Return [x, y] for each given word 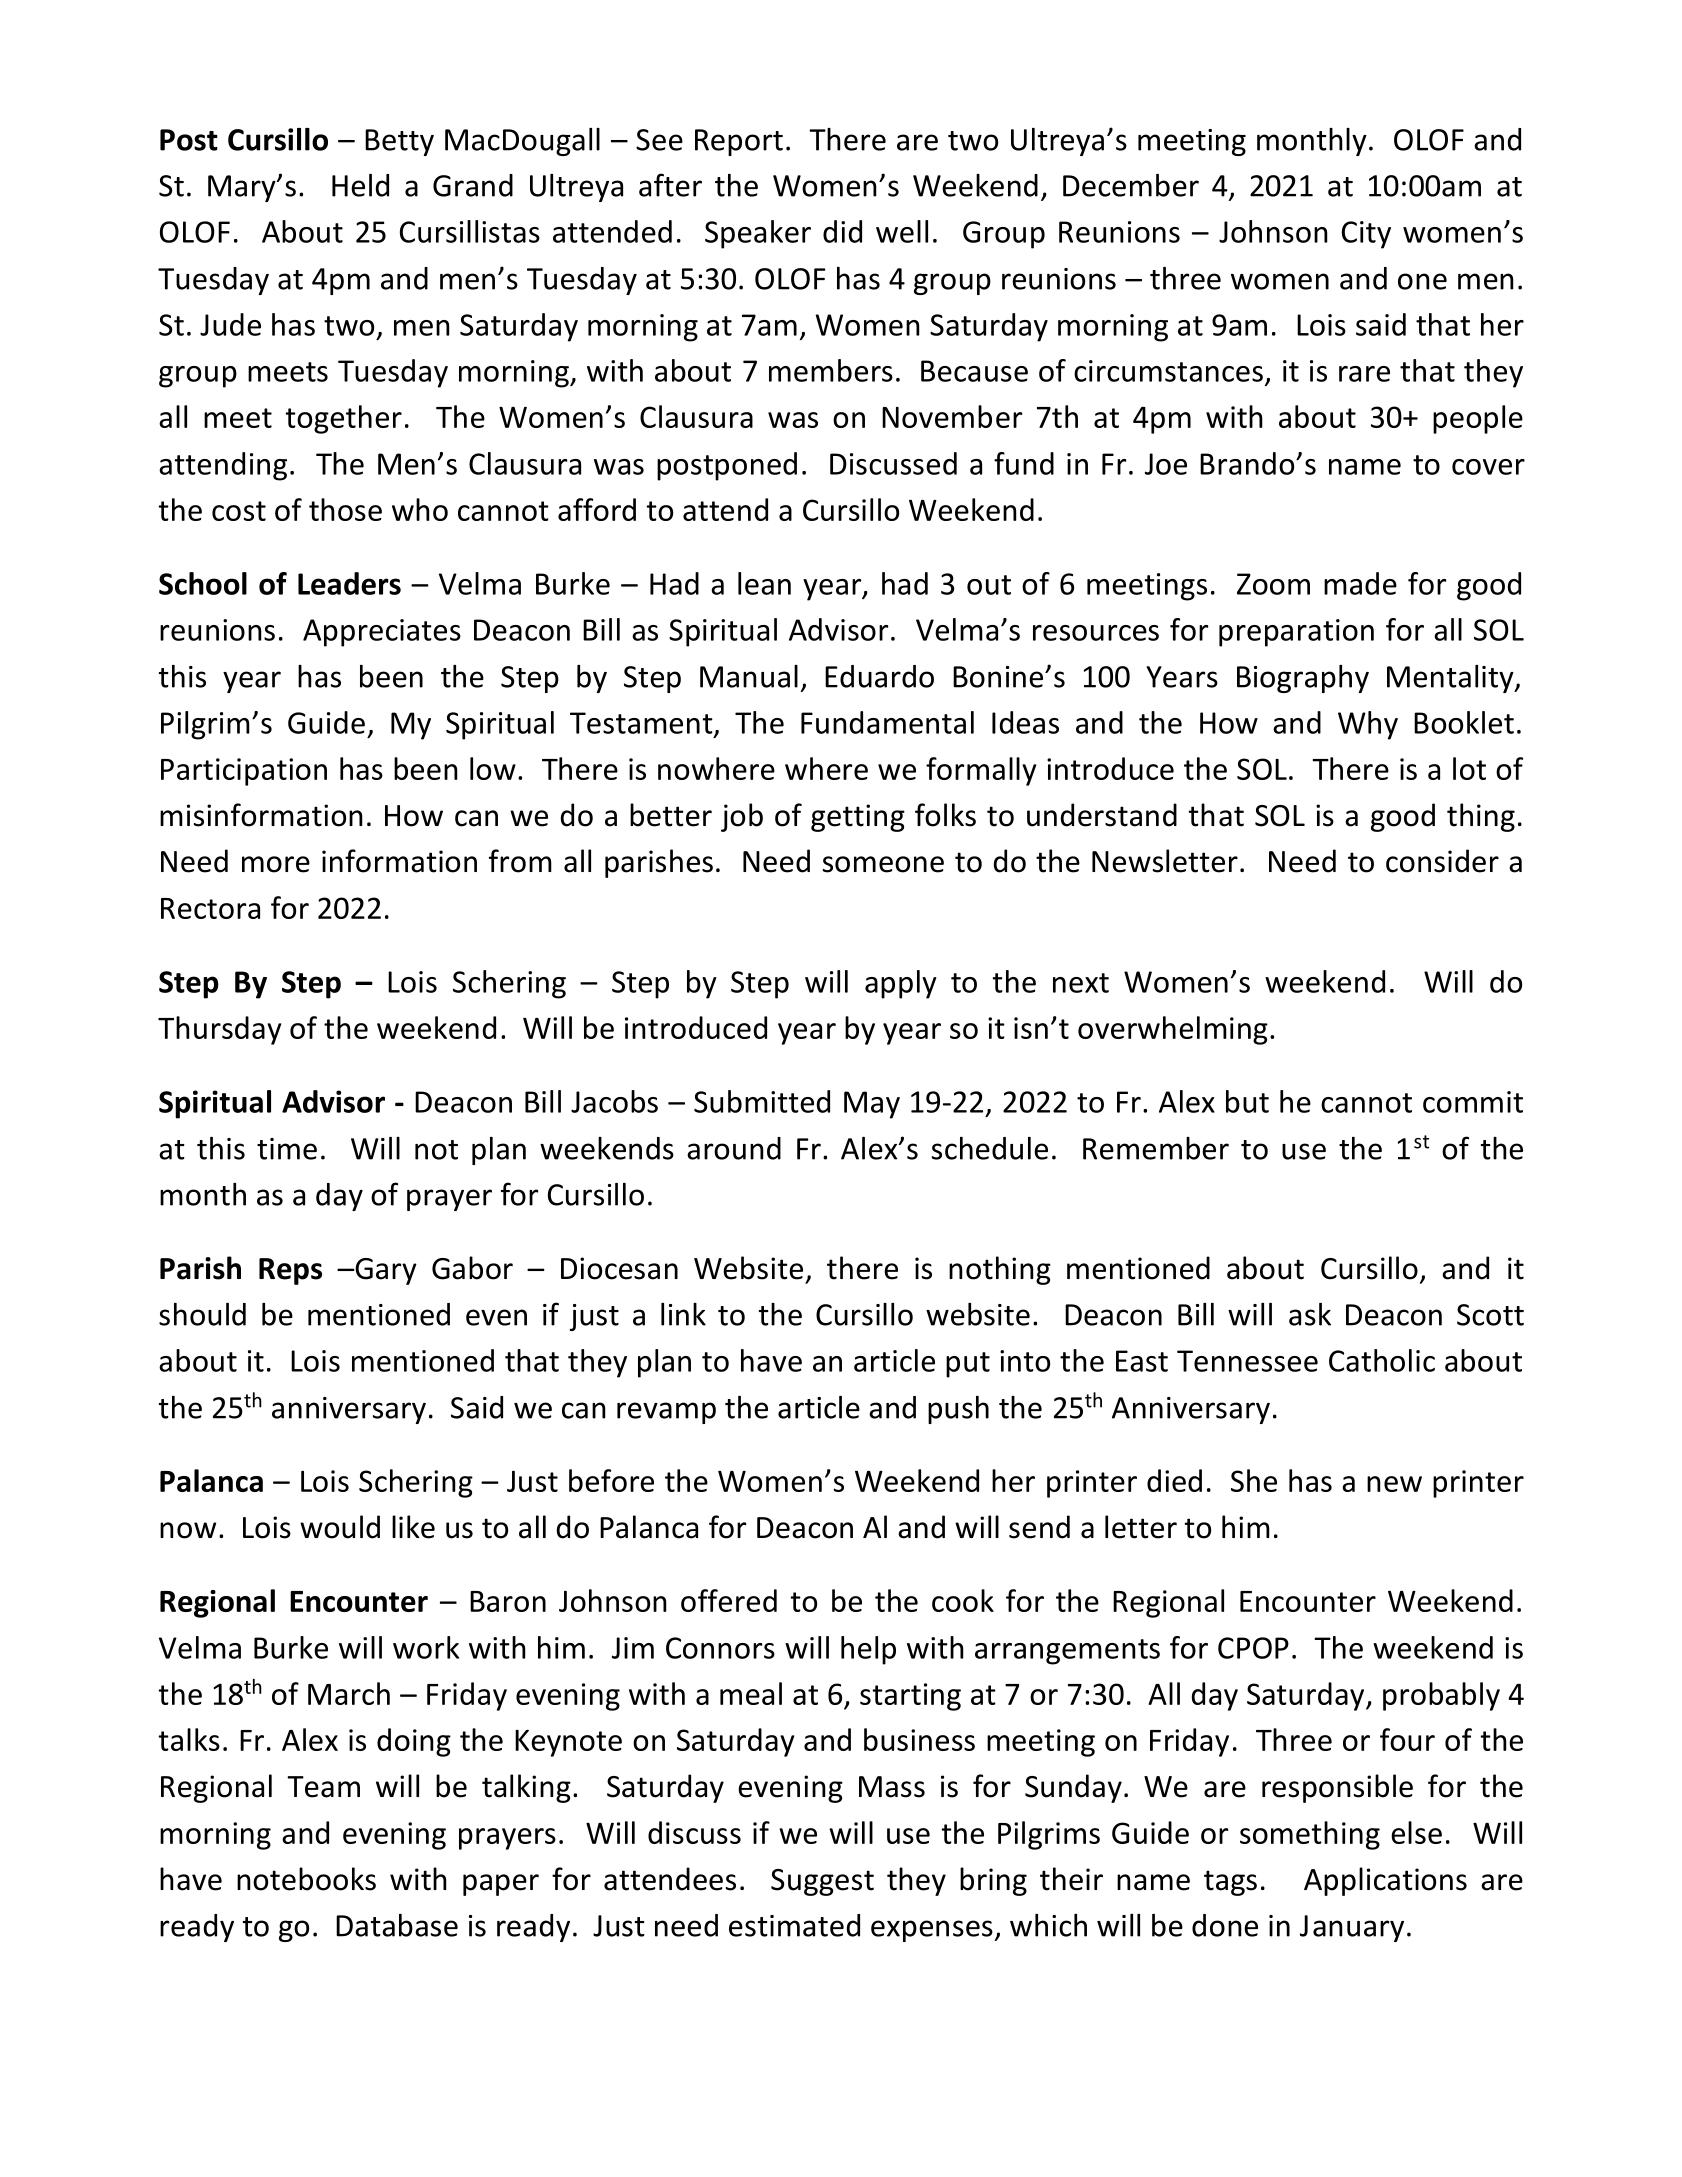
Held [360, 185]
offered [729, 1600]
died [1174, 1480]
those [345, 509]
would [340, 1527]
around [734, 1148]
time [287, 1149]
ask [1310, 1314]
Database [397, 1925]
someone [883, 864]
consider [1442, 861]
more [276, 864]
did [842, 231]
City [1366, 235]
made [1360, 583]
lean [764, 583]
